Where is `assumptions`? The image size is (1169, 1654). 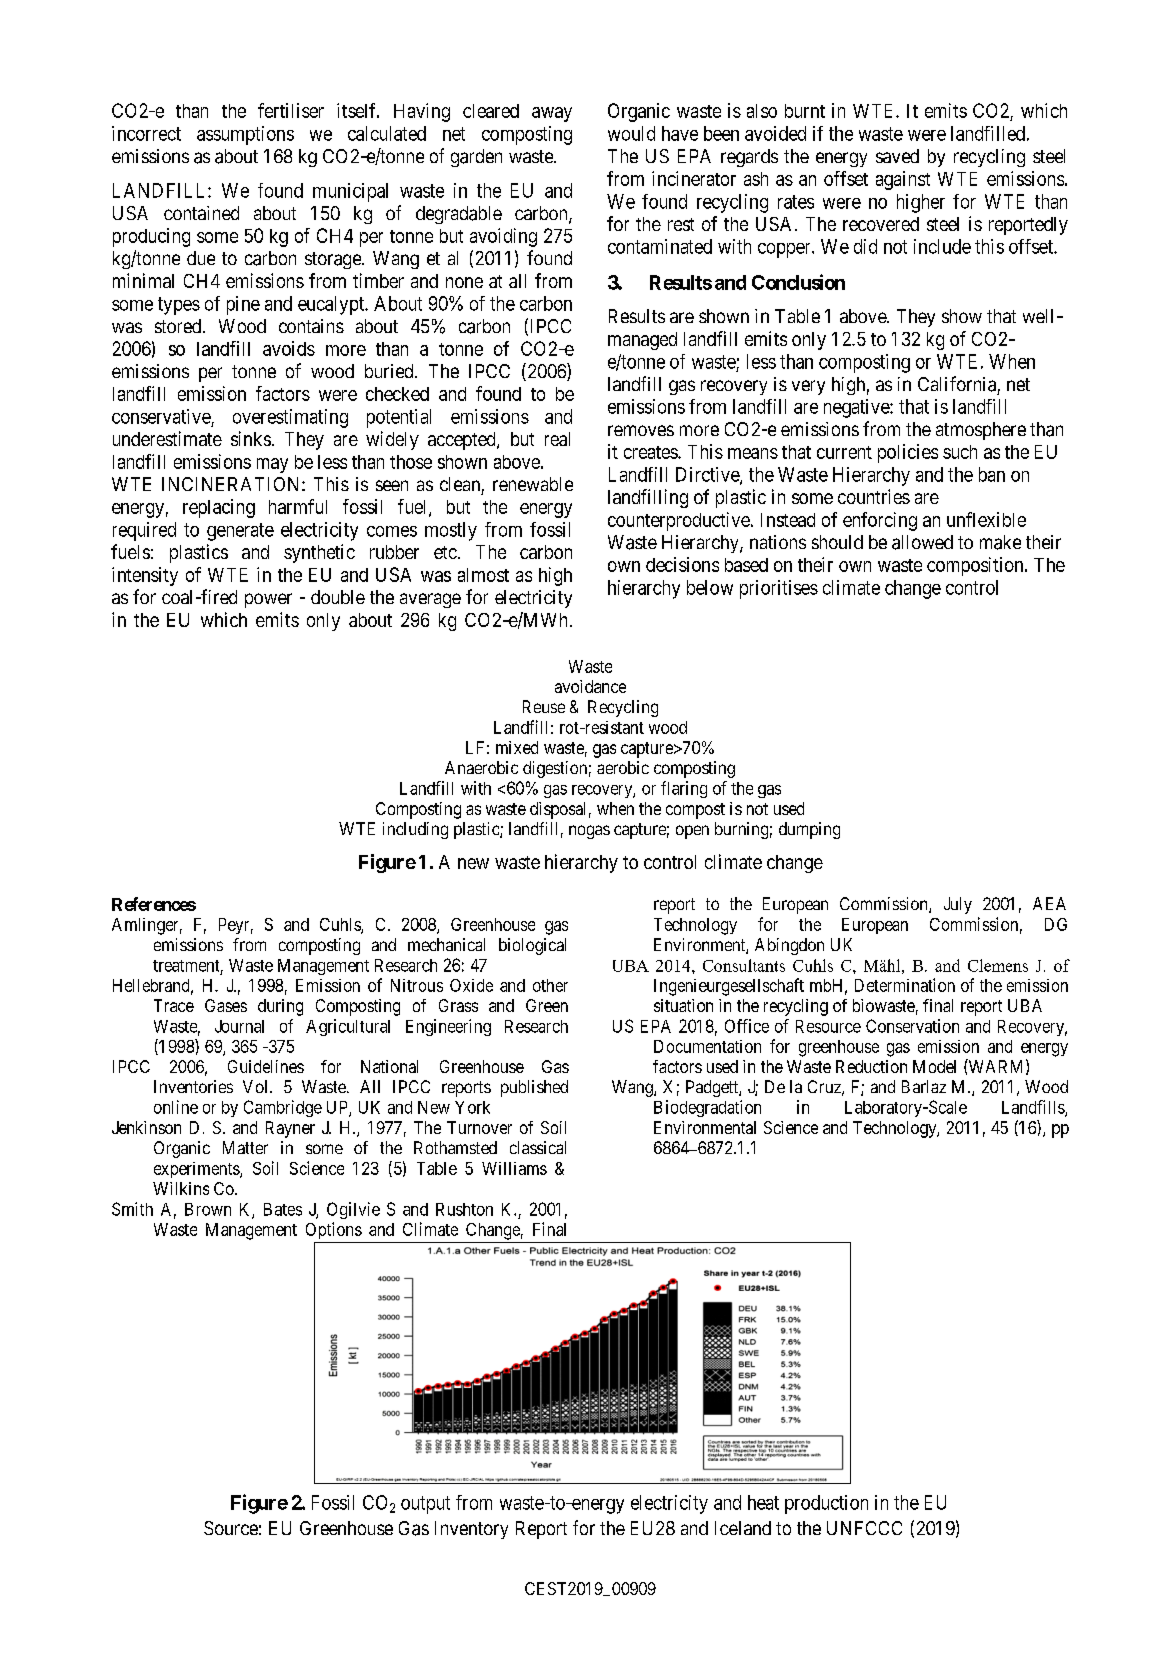
assumptions is located at coordinates (245, 135).
